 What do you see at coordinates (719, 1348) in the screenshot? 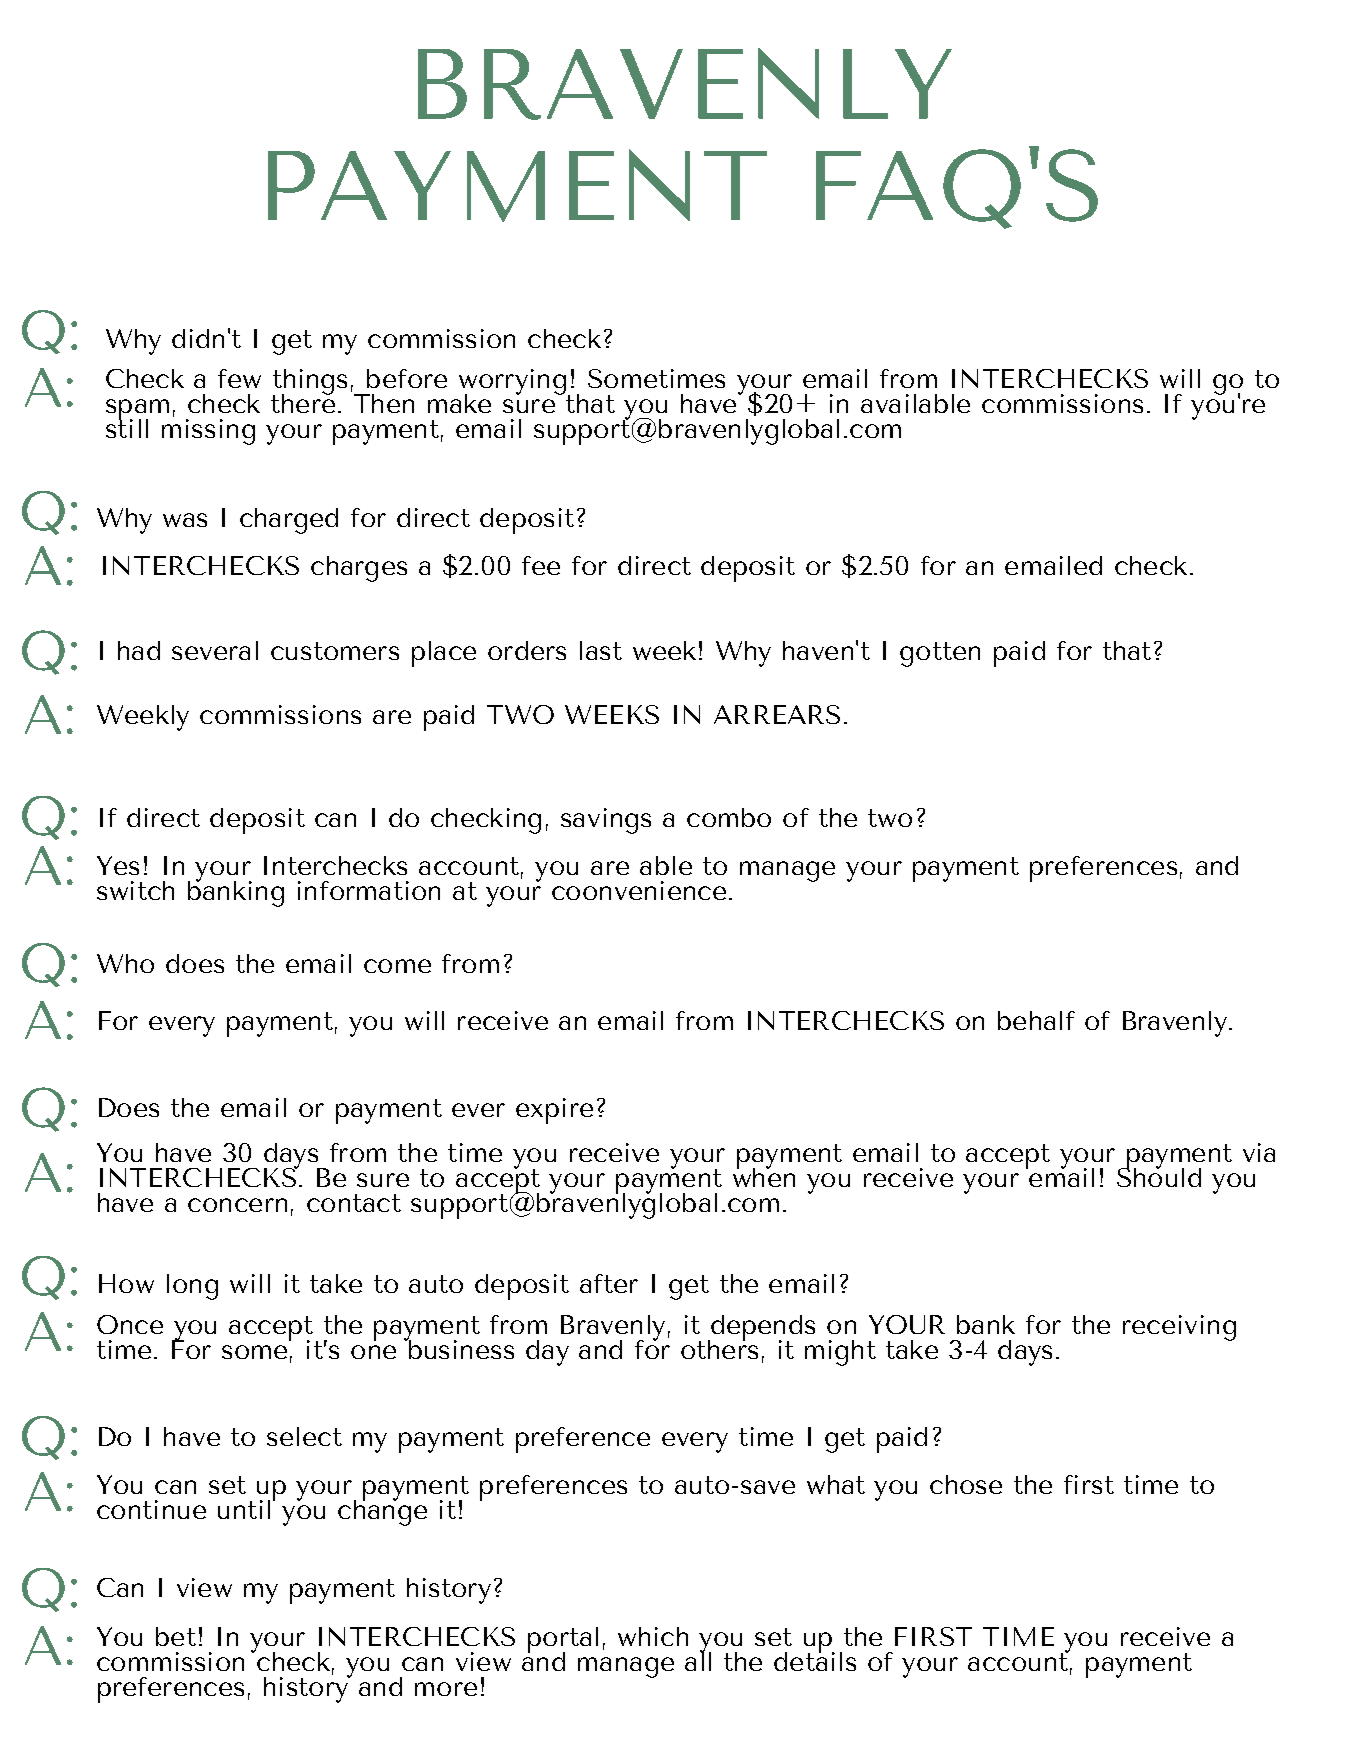
I see `others` at bounding box center [719, 1348].
